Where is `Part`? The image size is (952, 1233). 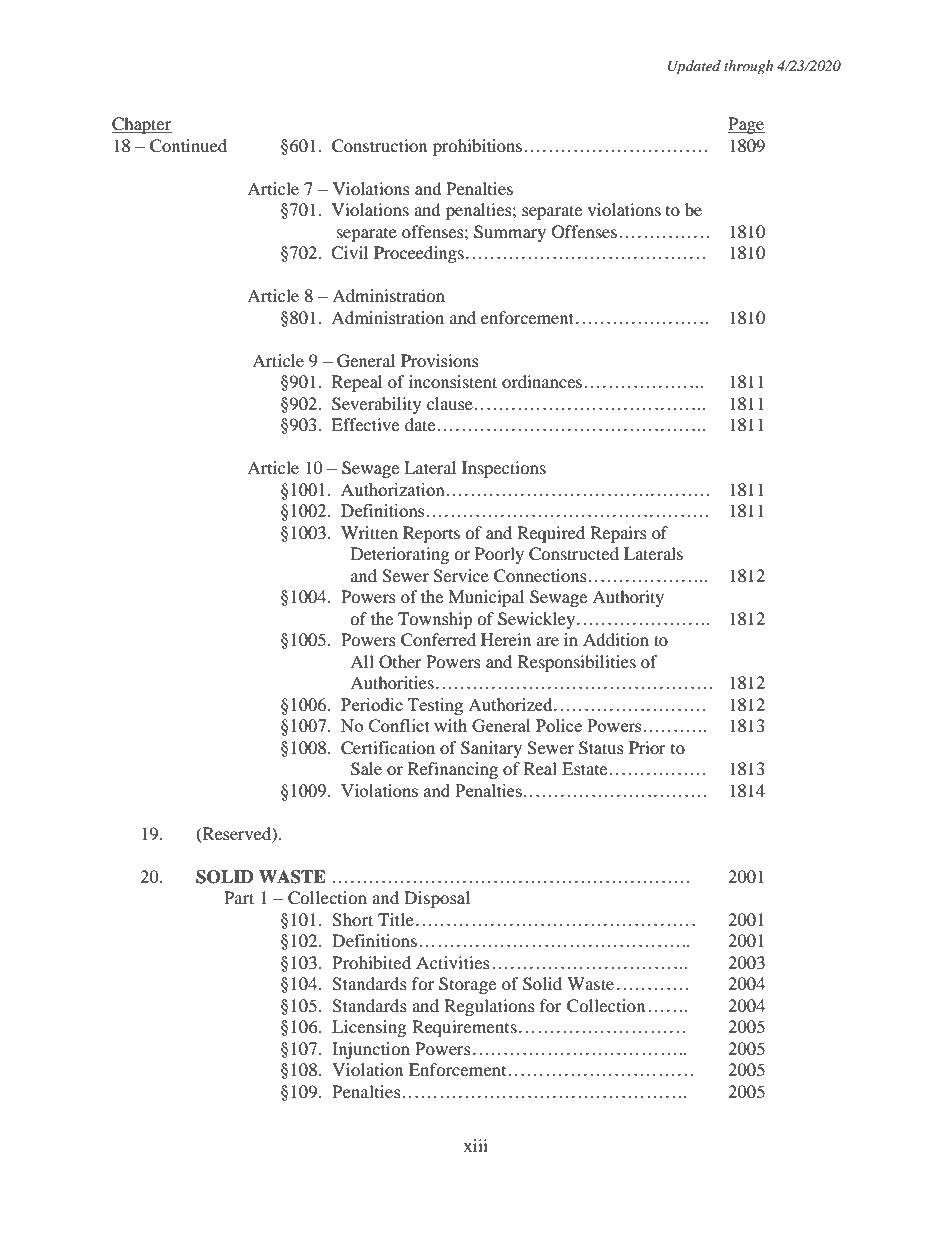
Part is located at coordinates (239, 897).
